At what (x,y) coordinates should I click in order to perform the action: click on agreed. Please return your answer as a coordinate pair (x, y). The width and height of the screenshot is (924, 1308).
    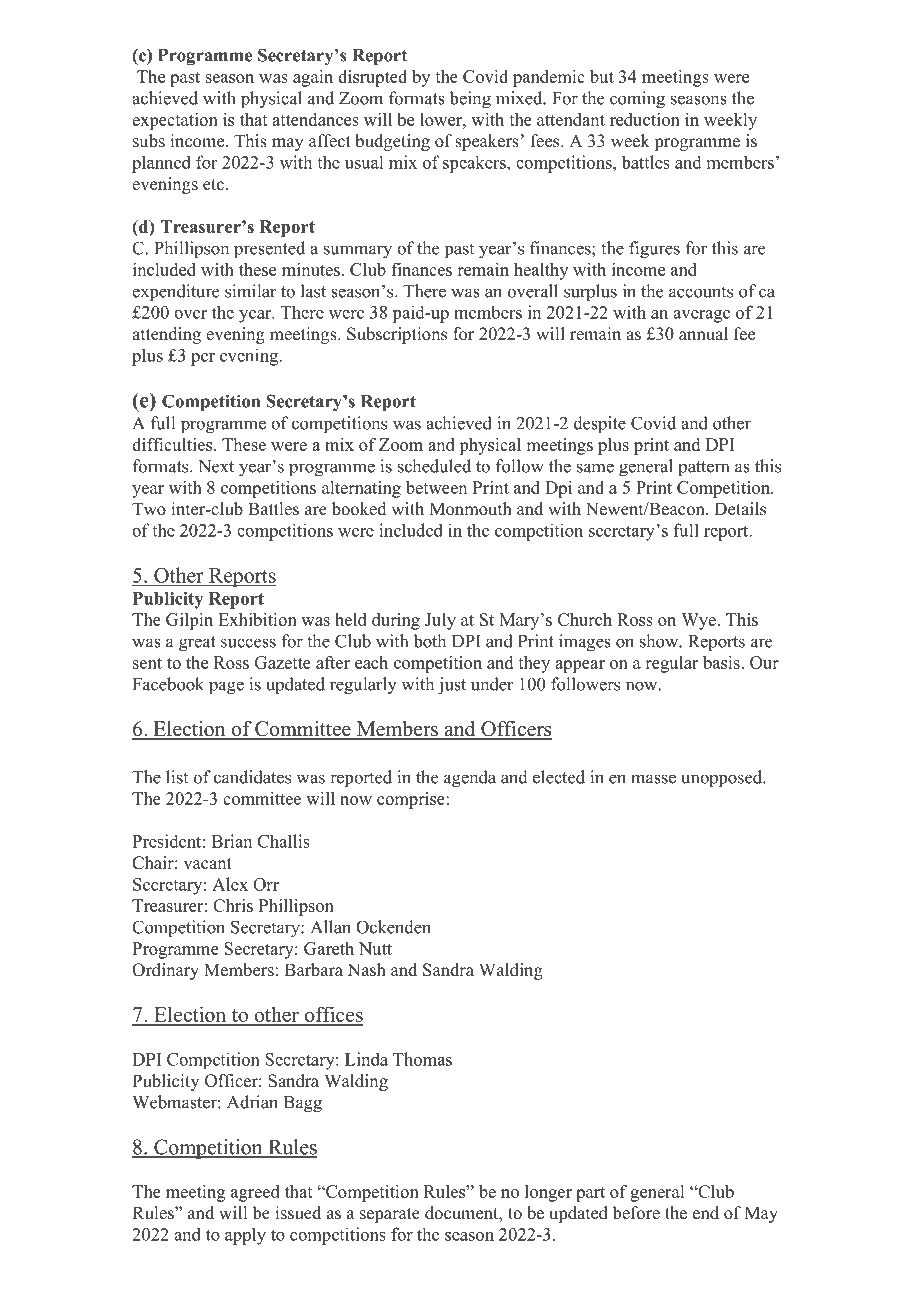
    Looking at the image, I should click on (255, 1193).
